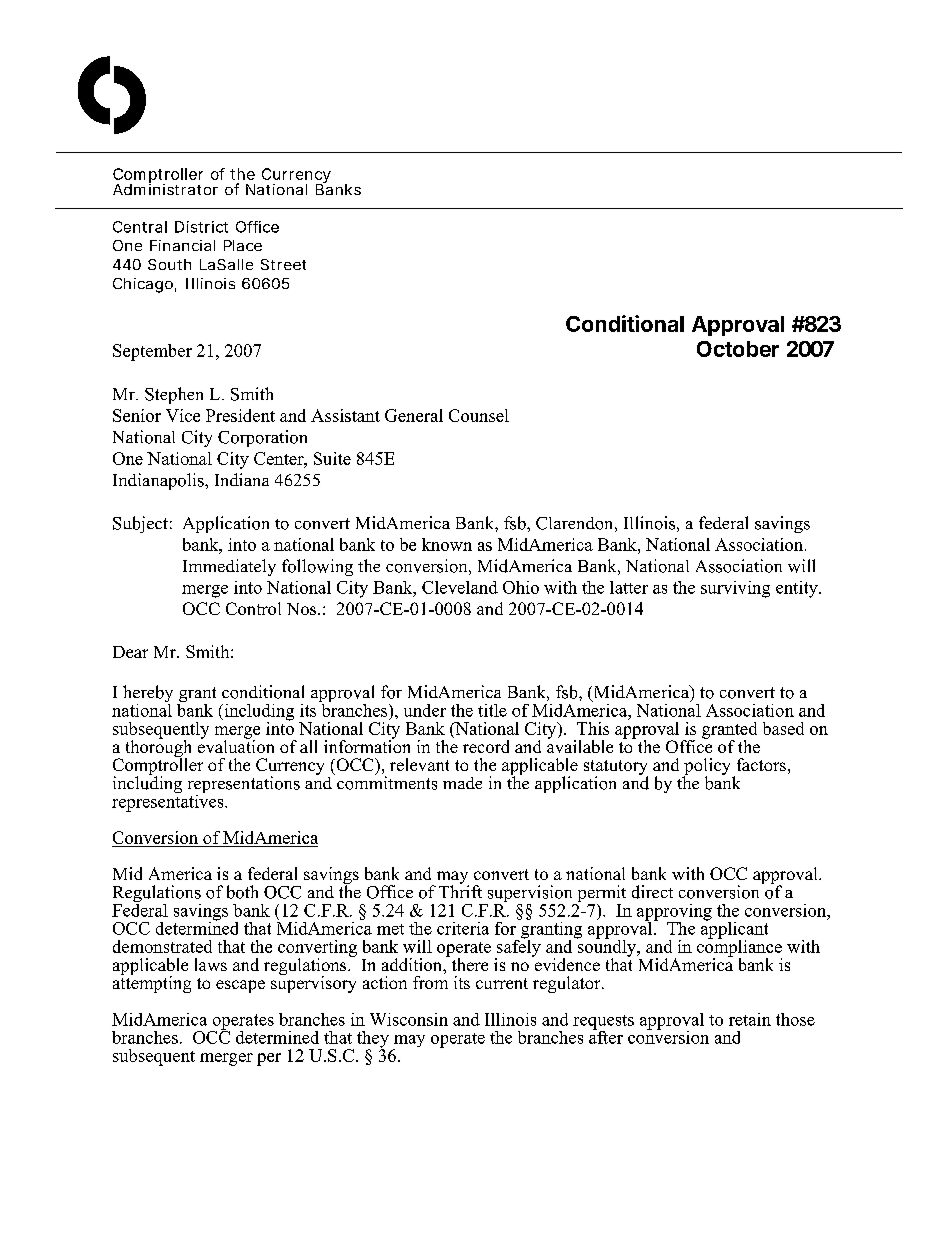  I want to click on Street, so click(283, 264).
